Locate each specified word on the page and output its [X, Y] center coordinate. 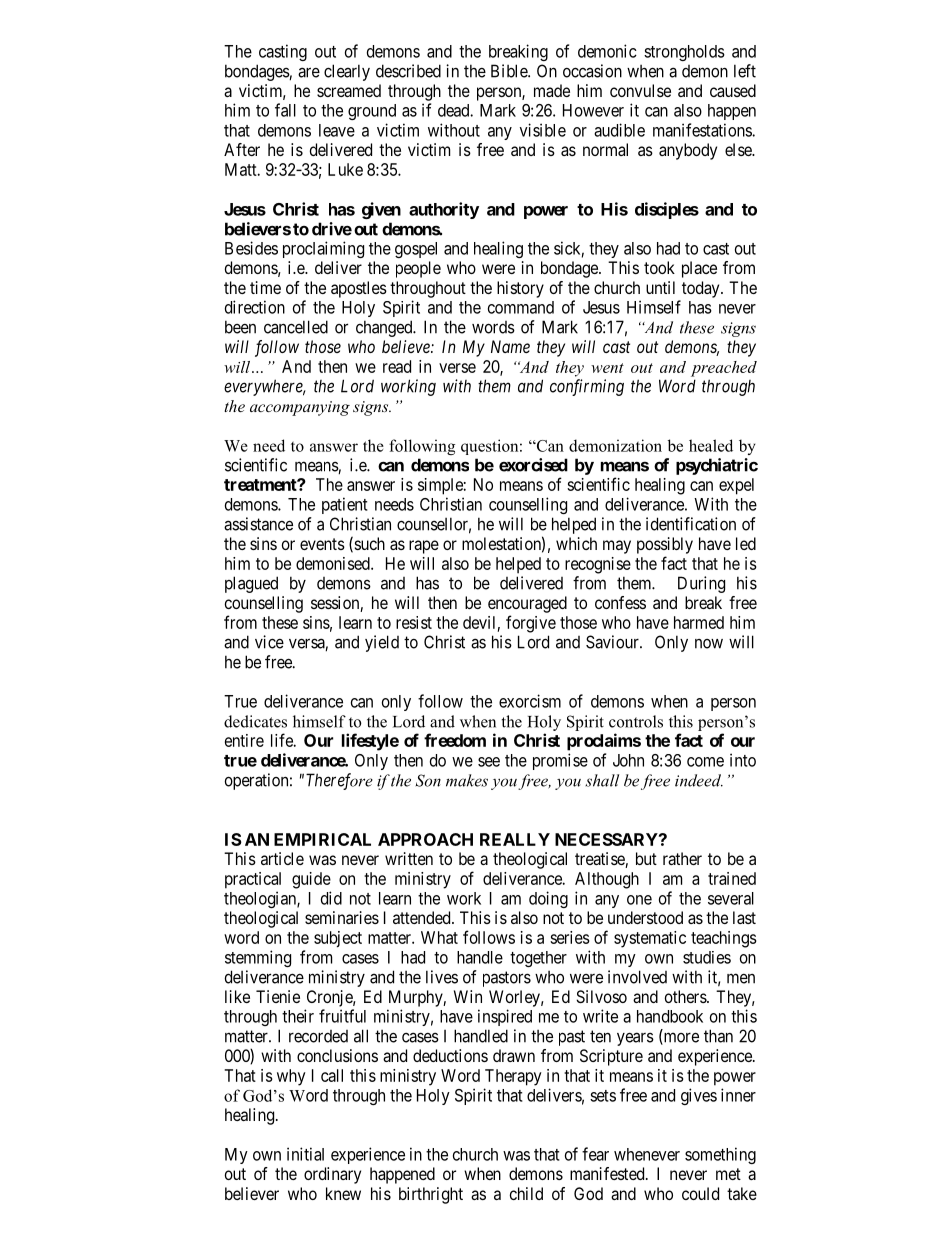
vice [269, 642]
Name [510, 346]
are [309, 72]
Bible [510, 71]
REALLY [515, 839]
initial [305, 1154]
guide [311, 880]
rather [682, 858]
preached [724, 369]
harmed [699, 622]
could [700, 1193]
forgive [531, 624]
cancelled [296, 327]
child [526, 1193]
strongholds [684, 53]
